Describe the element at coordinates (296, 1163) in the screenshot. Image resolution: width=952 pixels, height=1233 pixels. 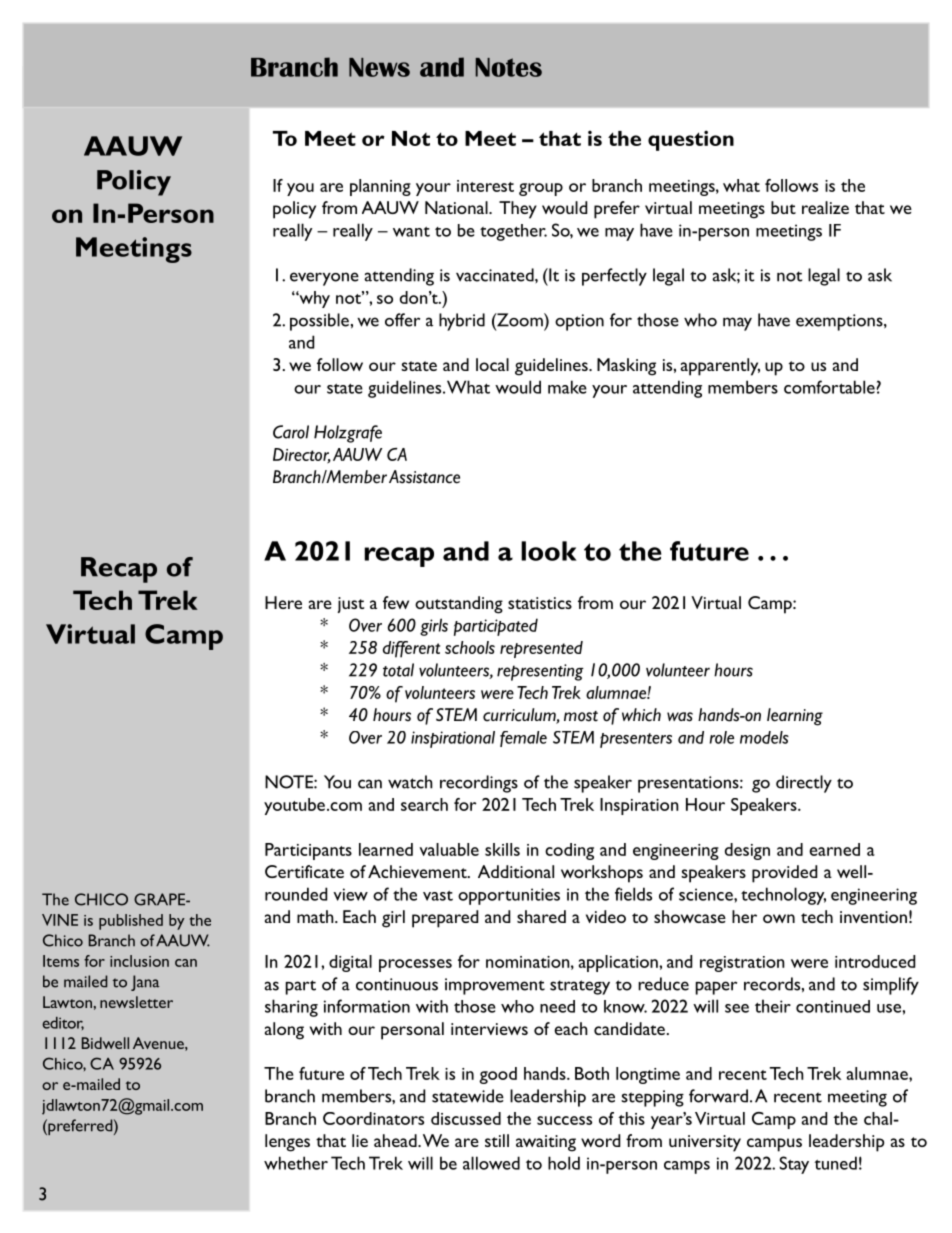
I see `whether` at that location.
